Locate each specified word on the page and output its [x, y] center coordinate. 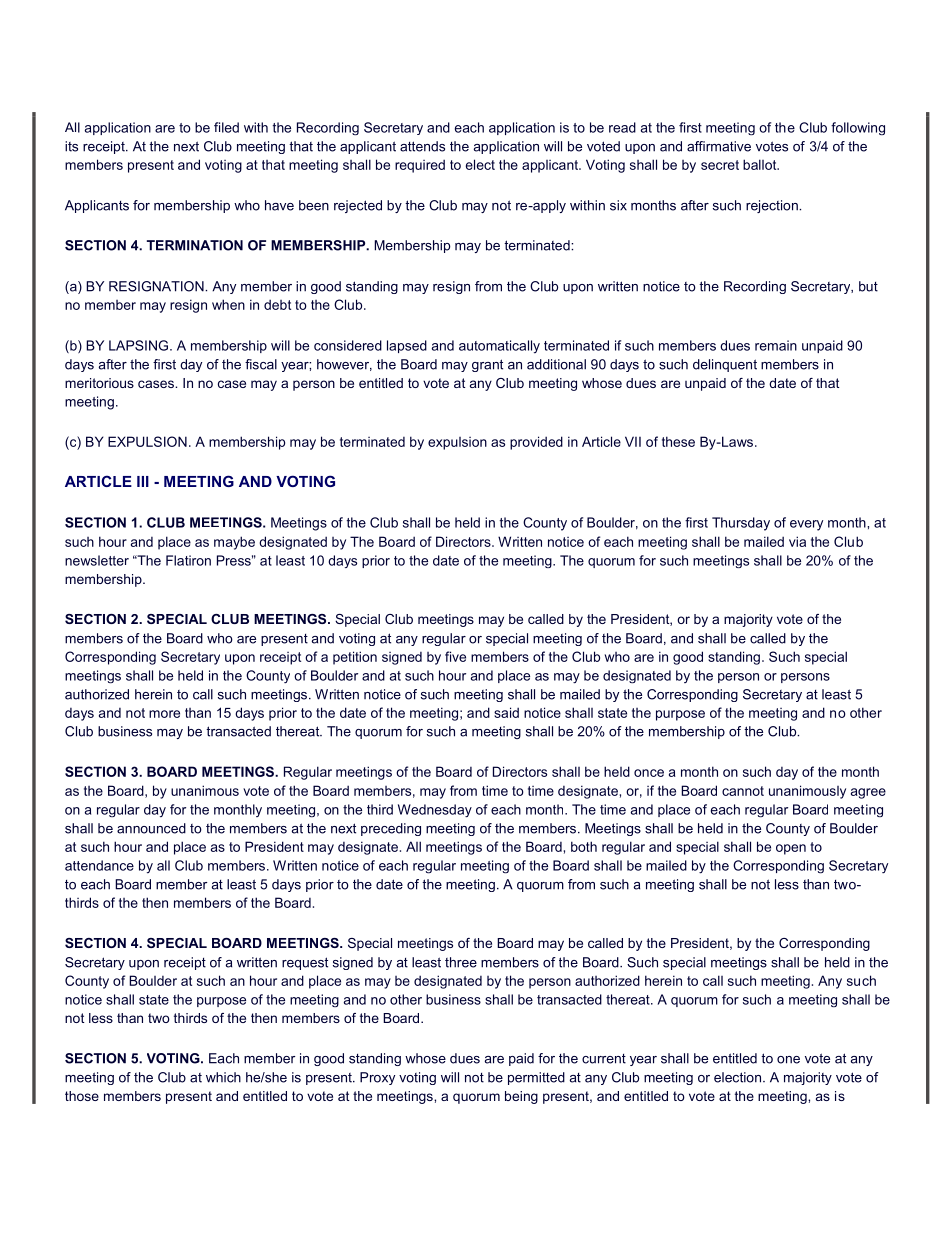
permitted [536, 1078]
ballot [761, 164]
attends [422, 146]
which [223, 1077]
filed [226, 127]
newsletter [97, 560]
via [797, 541]
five [455, 656]
